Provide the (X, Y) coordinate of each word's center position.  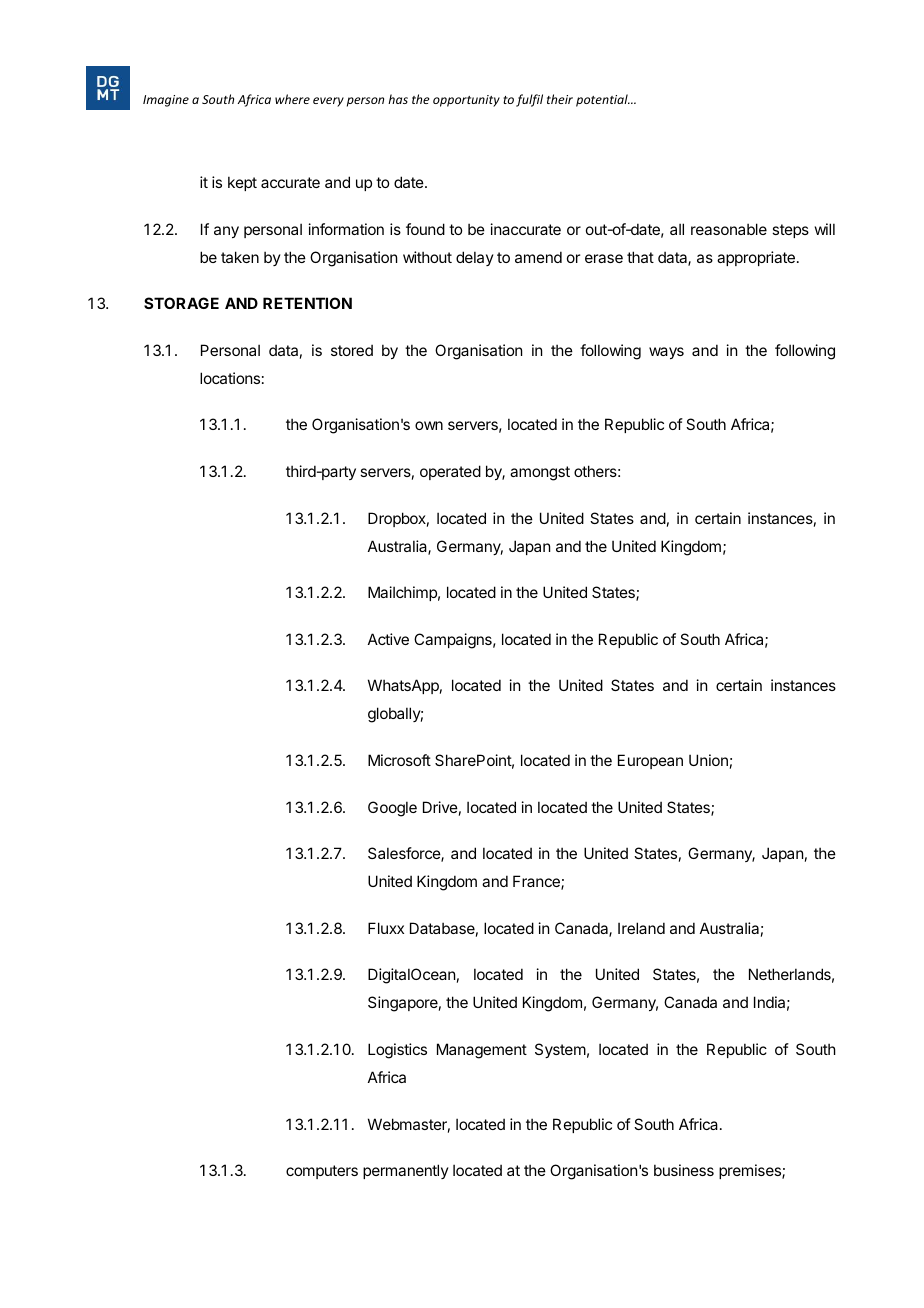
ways (666, 353)
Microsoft (399, 760)
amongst (540, 473)
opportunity (466, 101)
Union (708, 760)
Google (392, 809)
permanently (406, 1171)
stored (352, 350)
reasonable (729, 229)
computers (322, 1172)
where (292, 99)
